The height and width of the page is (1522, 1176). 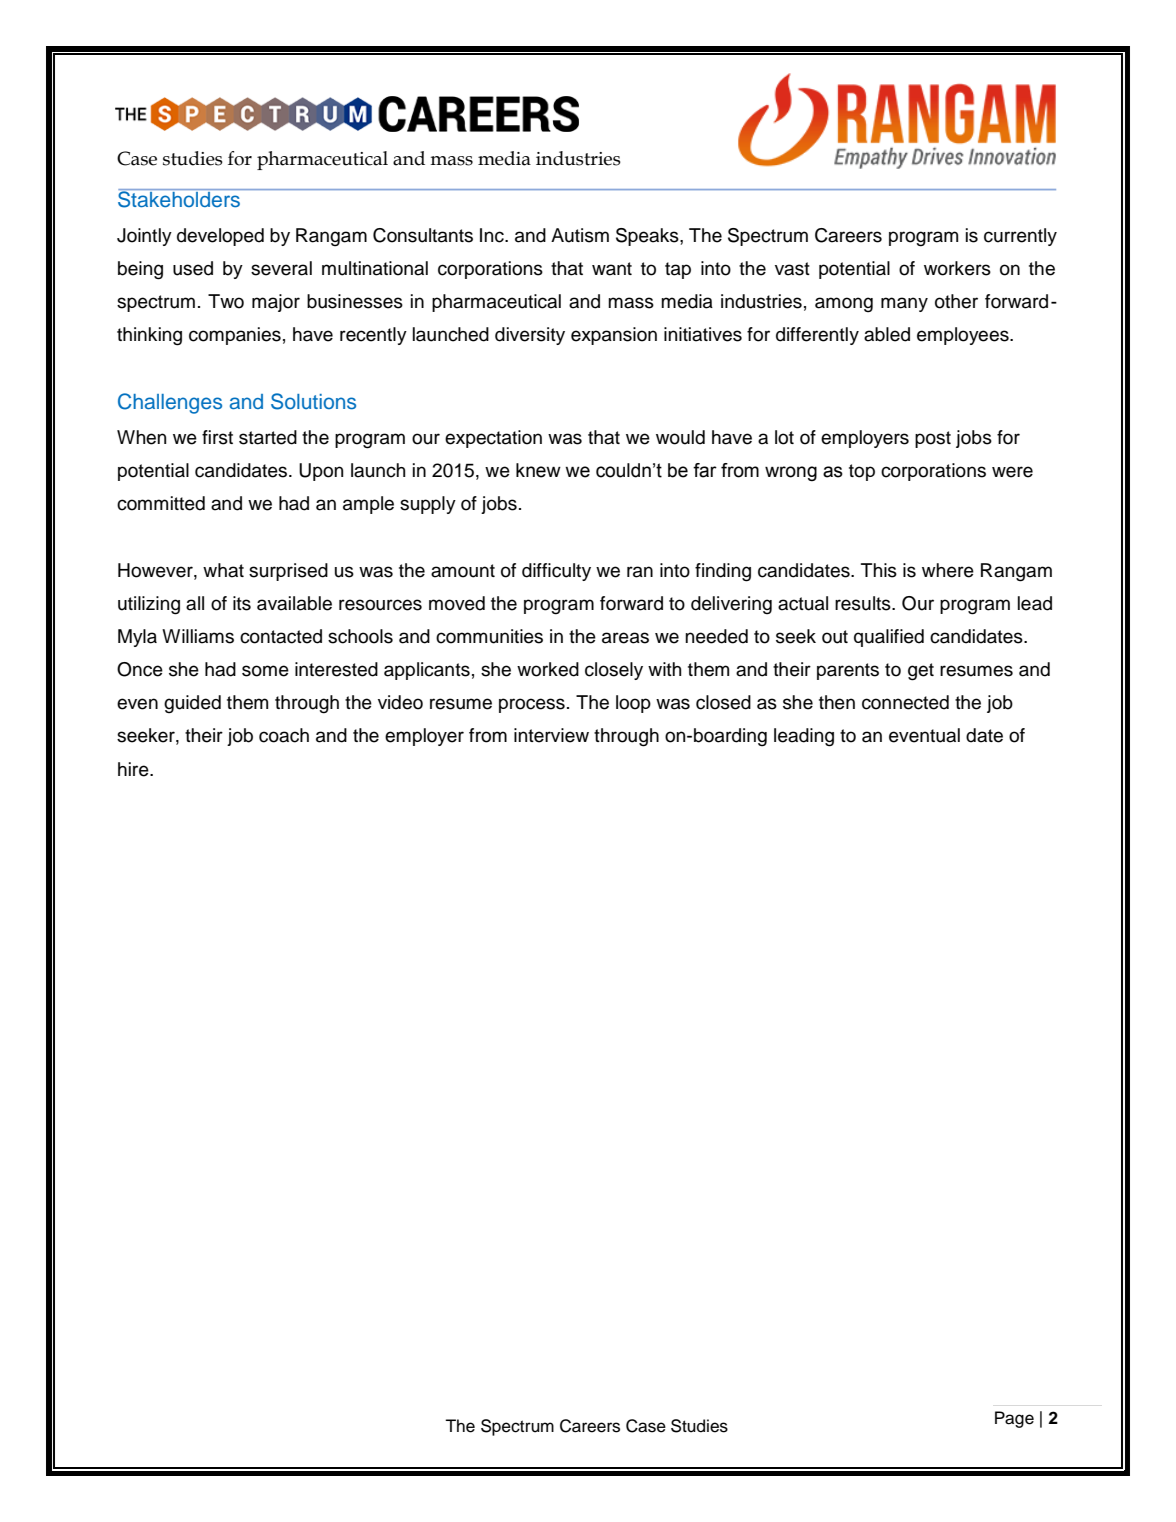 What do you see at coordinates (1014, 1419) in the page?
I see `Page` at bounding box center [1014, 1419].
